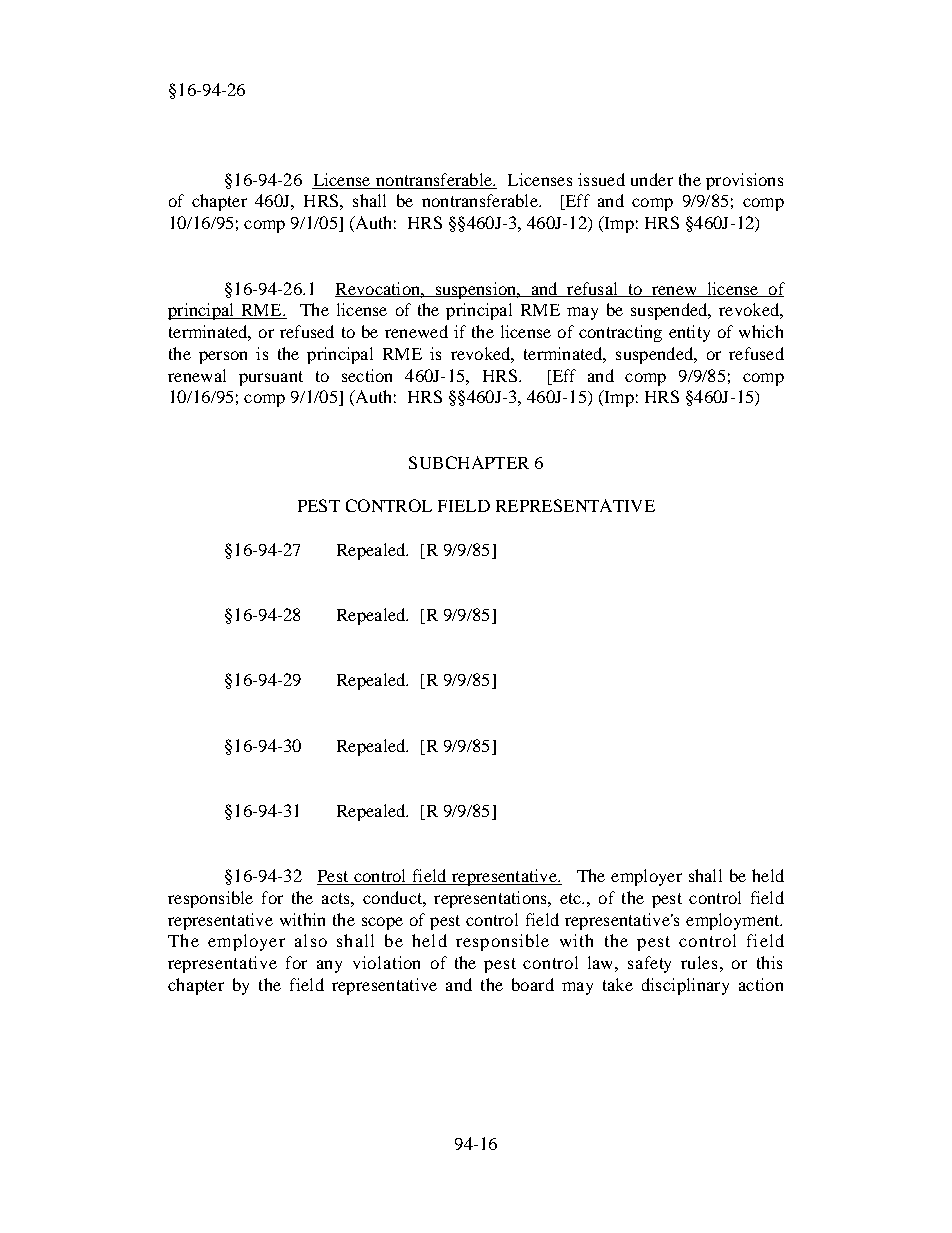  Describe the element at coordinates (311, 940) in the image. I see `also` at that location.
